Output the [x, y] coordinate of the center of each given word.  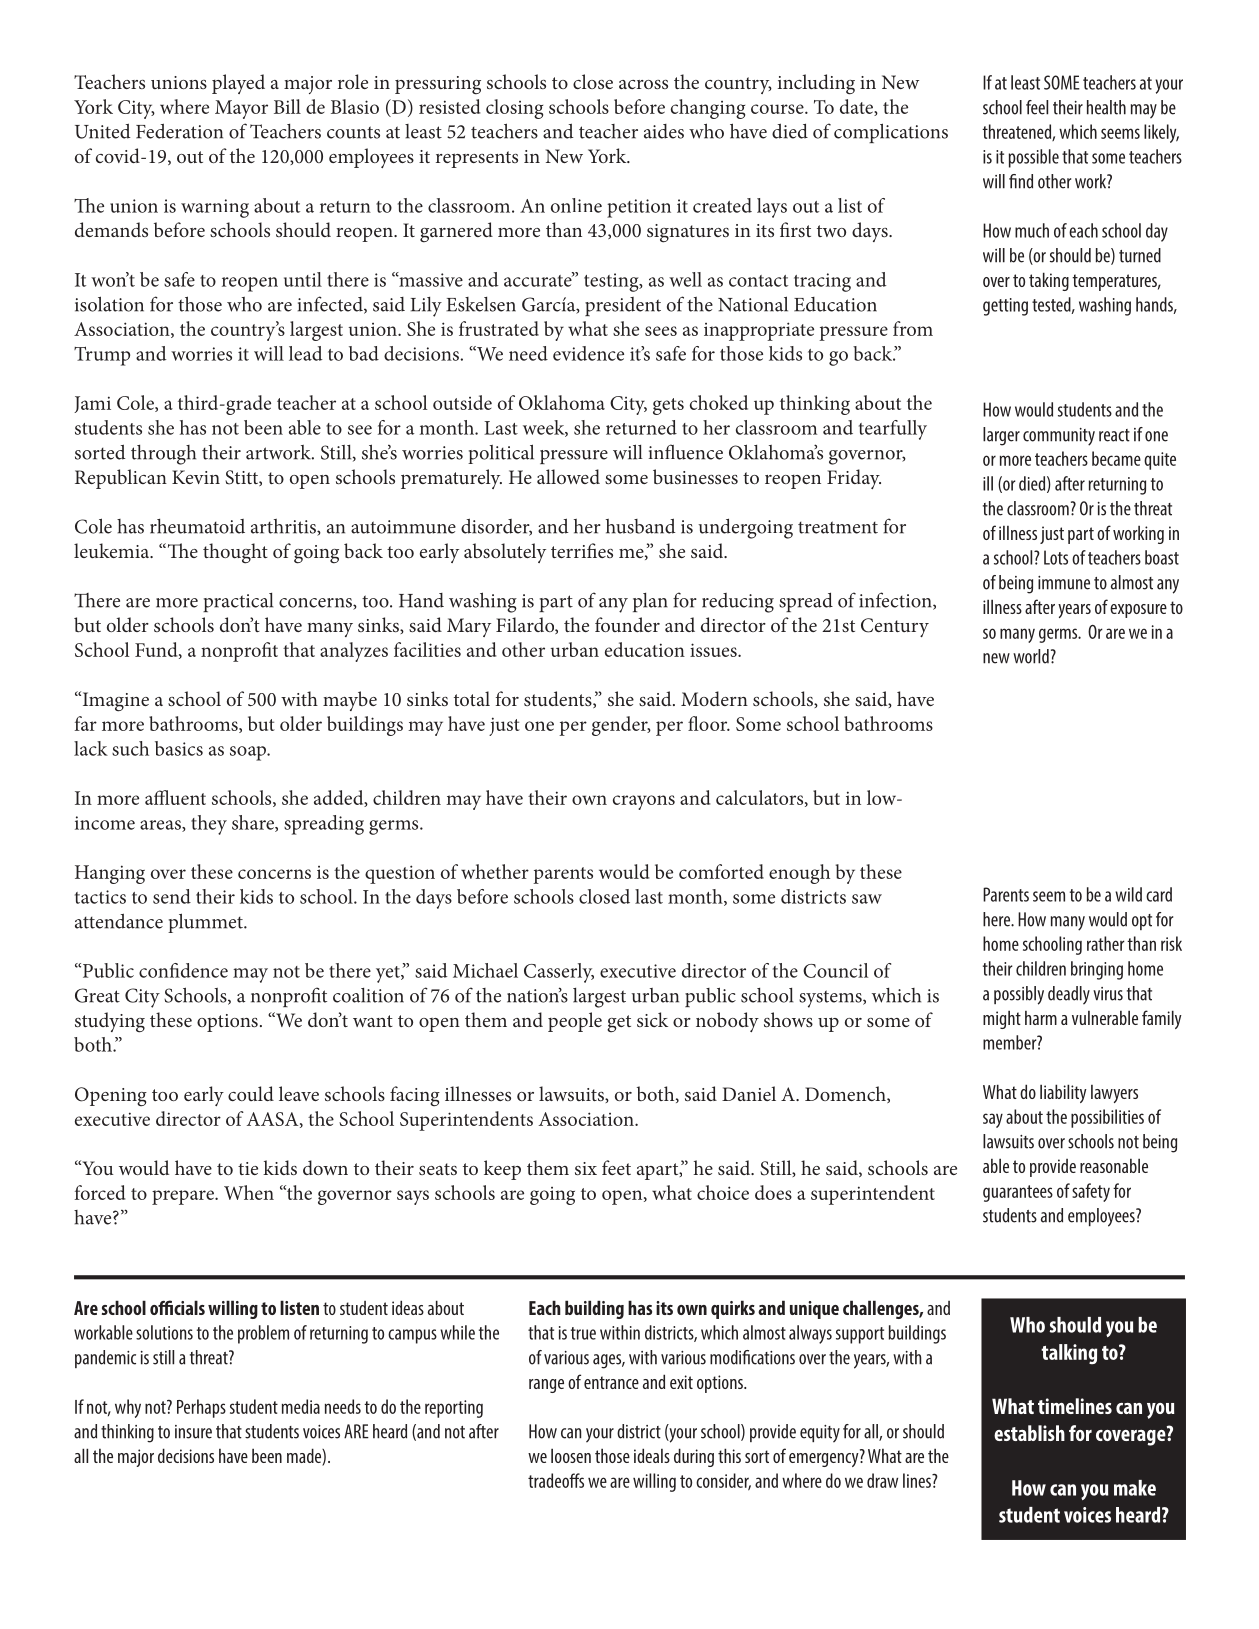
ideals [652, 1455]
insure [193, 1432]
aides [664, 131]
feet [616, 1167]
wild [1128, 894]
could [251, 1093]
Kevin [196, 477]
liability [1063, 1093]
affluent [175, 797]
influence [686, 452]
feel [1037, 107]
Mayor [241, 109]
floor [709, 723]
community [1059, 437]
